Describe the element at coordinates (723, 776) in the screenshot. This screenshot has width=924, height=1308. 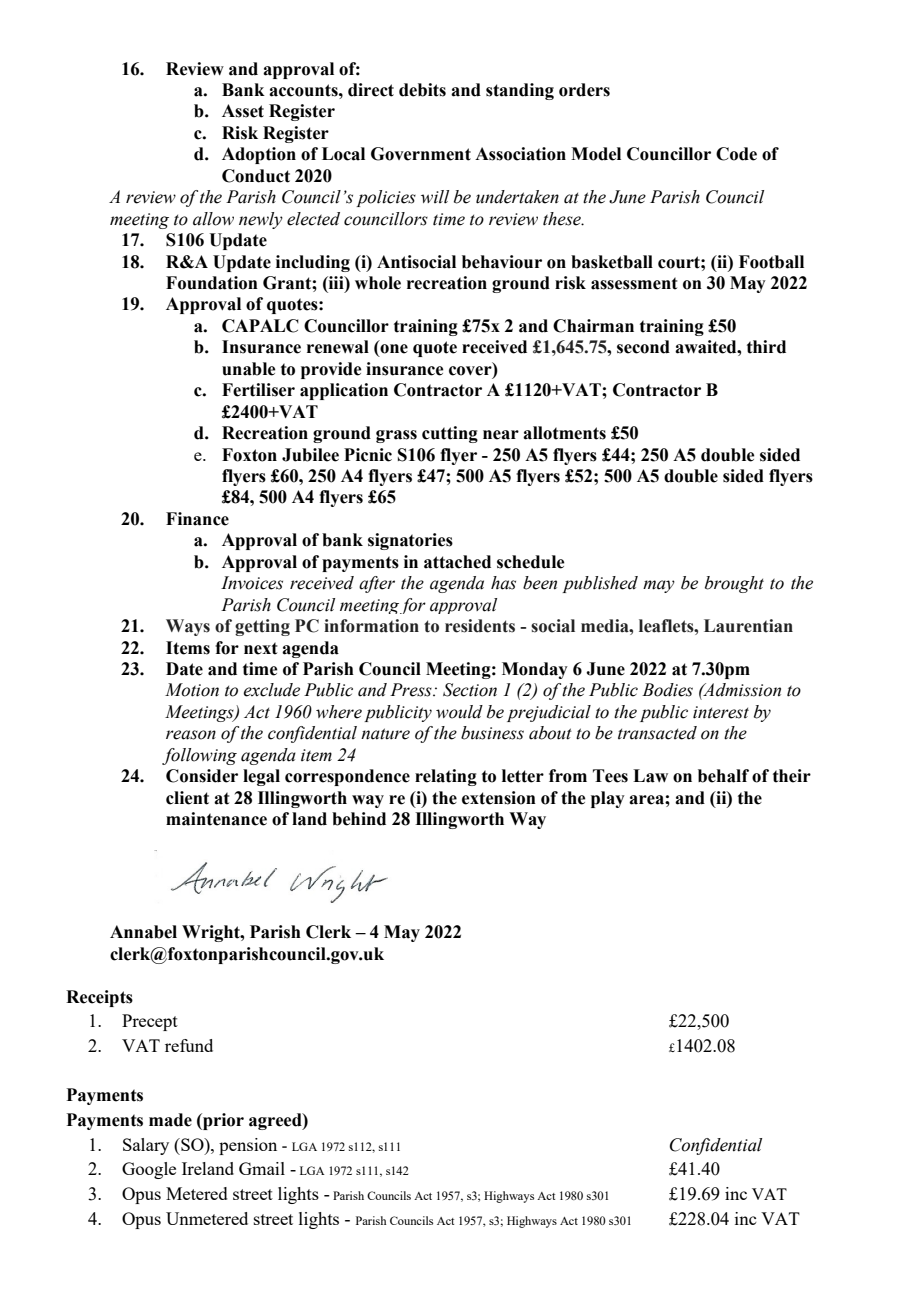
I see `behalf` at that location.
